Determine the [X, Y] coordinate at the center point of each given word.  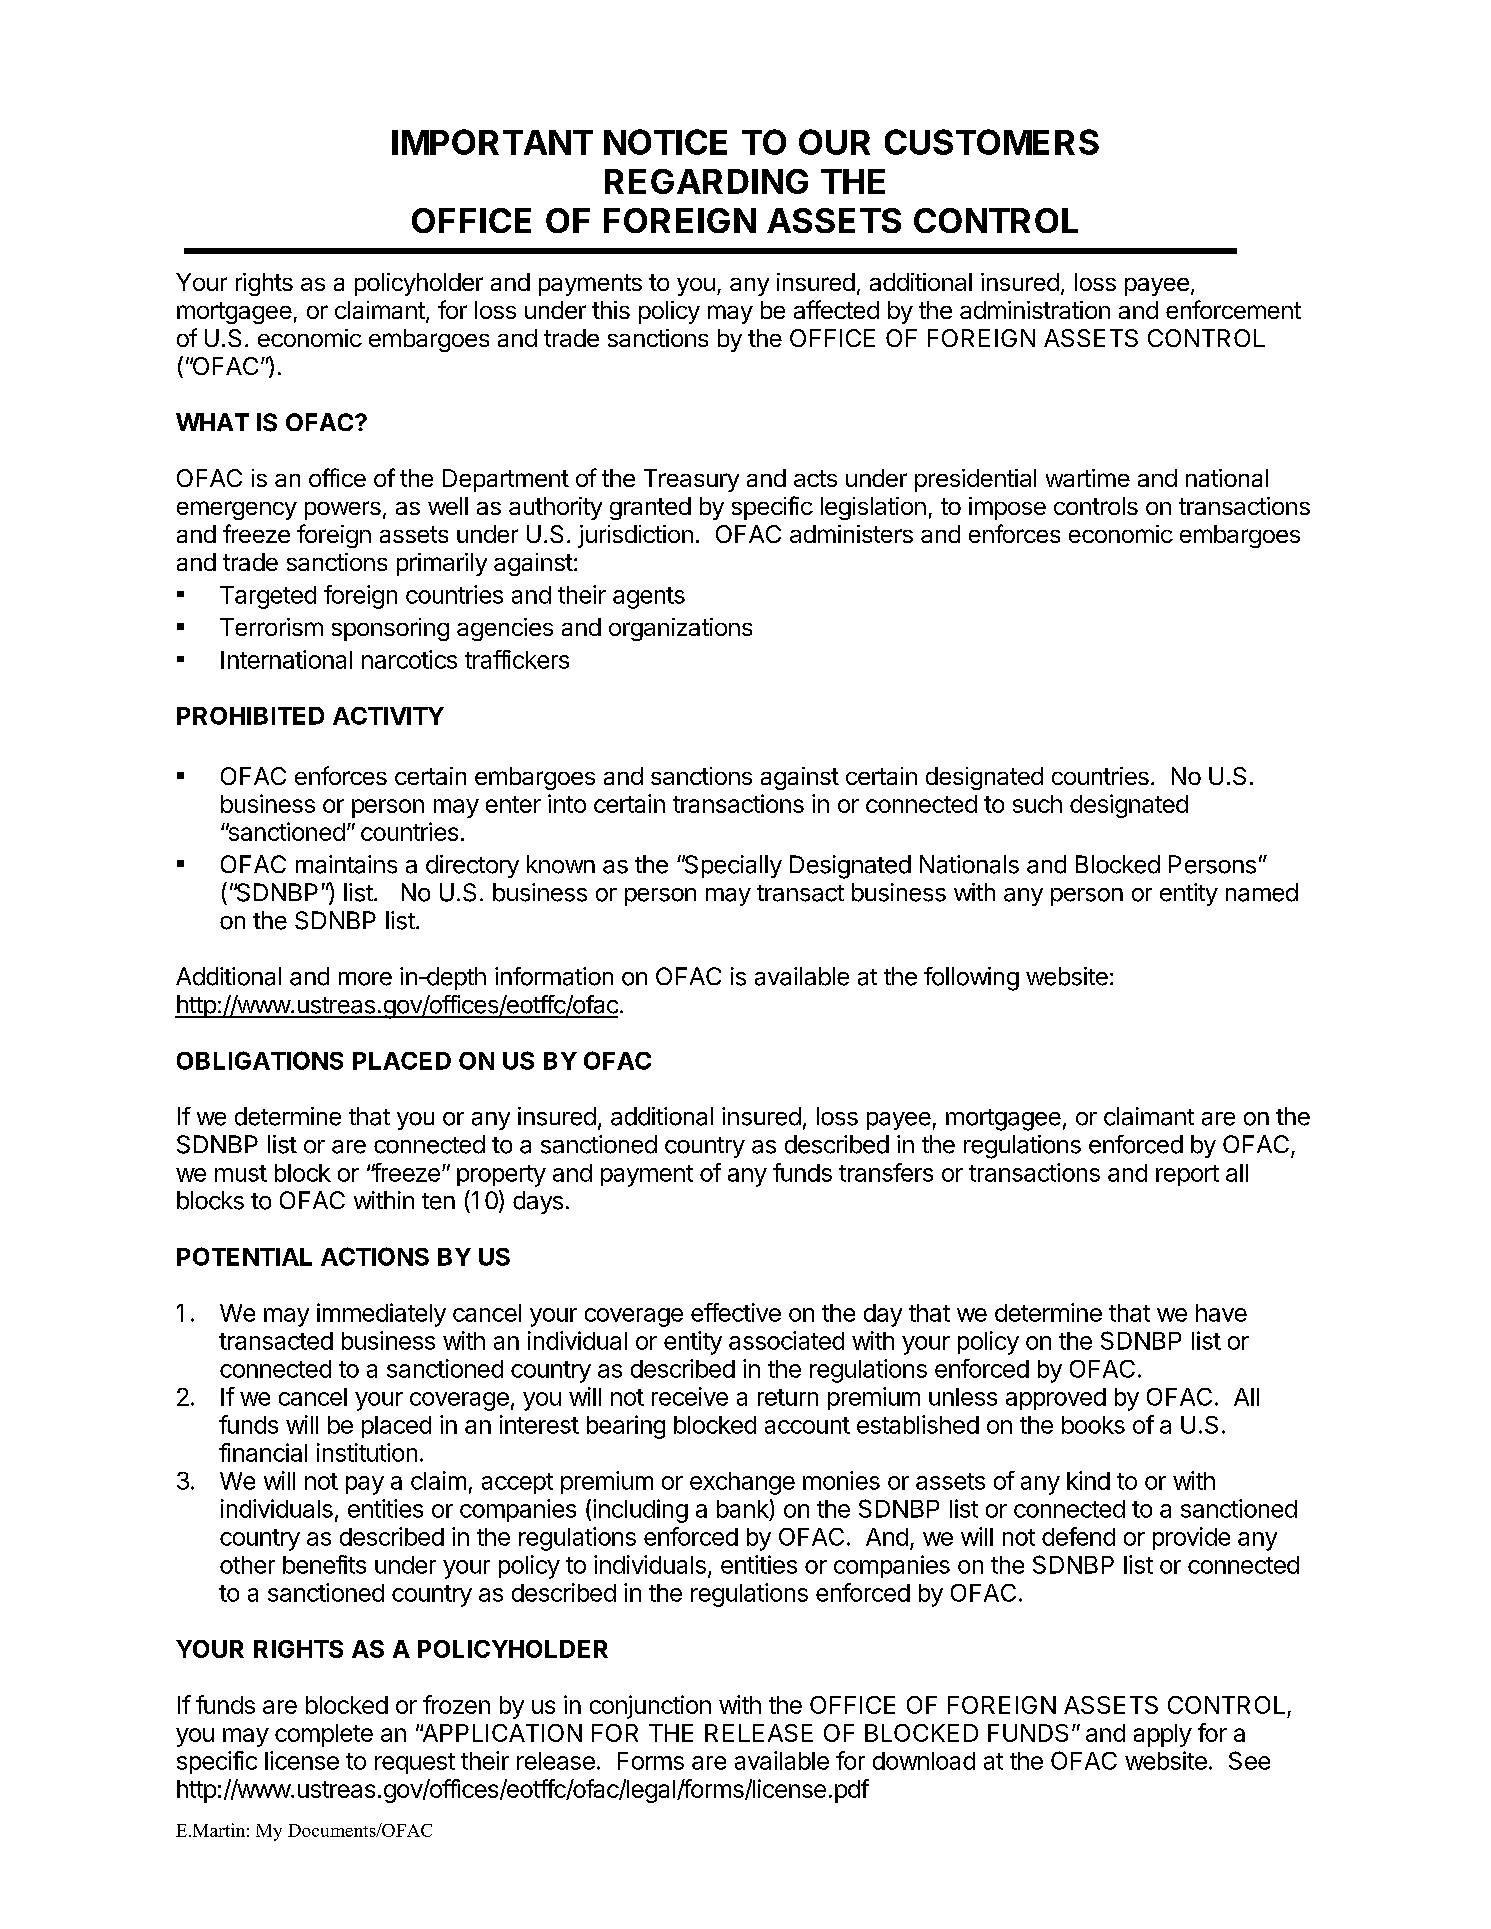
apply [1163, 1735]
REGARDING [706, 181]
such [1037, 804]
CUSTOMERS [992, 142]
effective [736, 1312]
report [1187, 1175]
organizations [680, 629]
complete [324, 1735]
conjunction [650, 1707]
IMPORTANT [492, 142]
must [241, 1173]
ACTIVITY [388, 716]
